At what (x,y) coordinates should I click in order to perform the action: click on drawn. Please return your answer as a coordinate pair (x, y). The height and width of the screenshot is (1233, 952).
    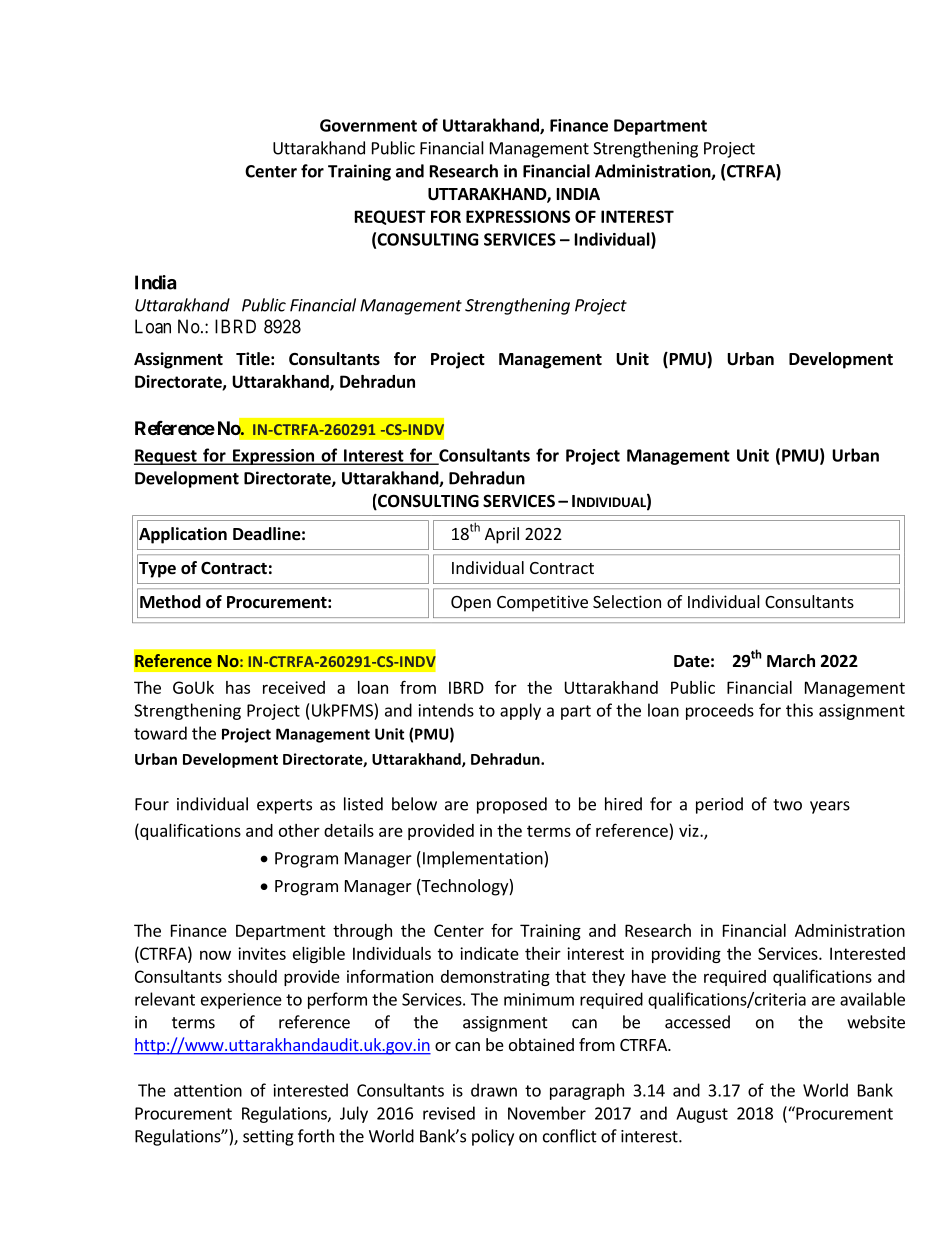
    Looking at the image, I should click on (494, 1090).
